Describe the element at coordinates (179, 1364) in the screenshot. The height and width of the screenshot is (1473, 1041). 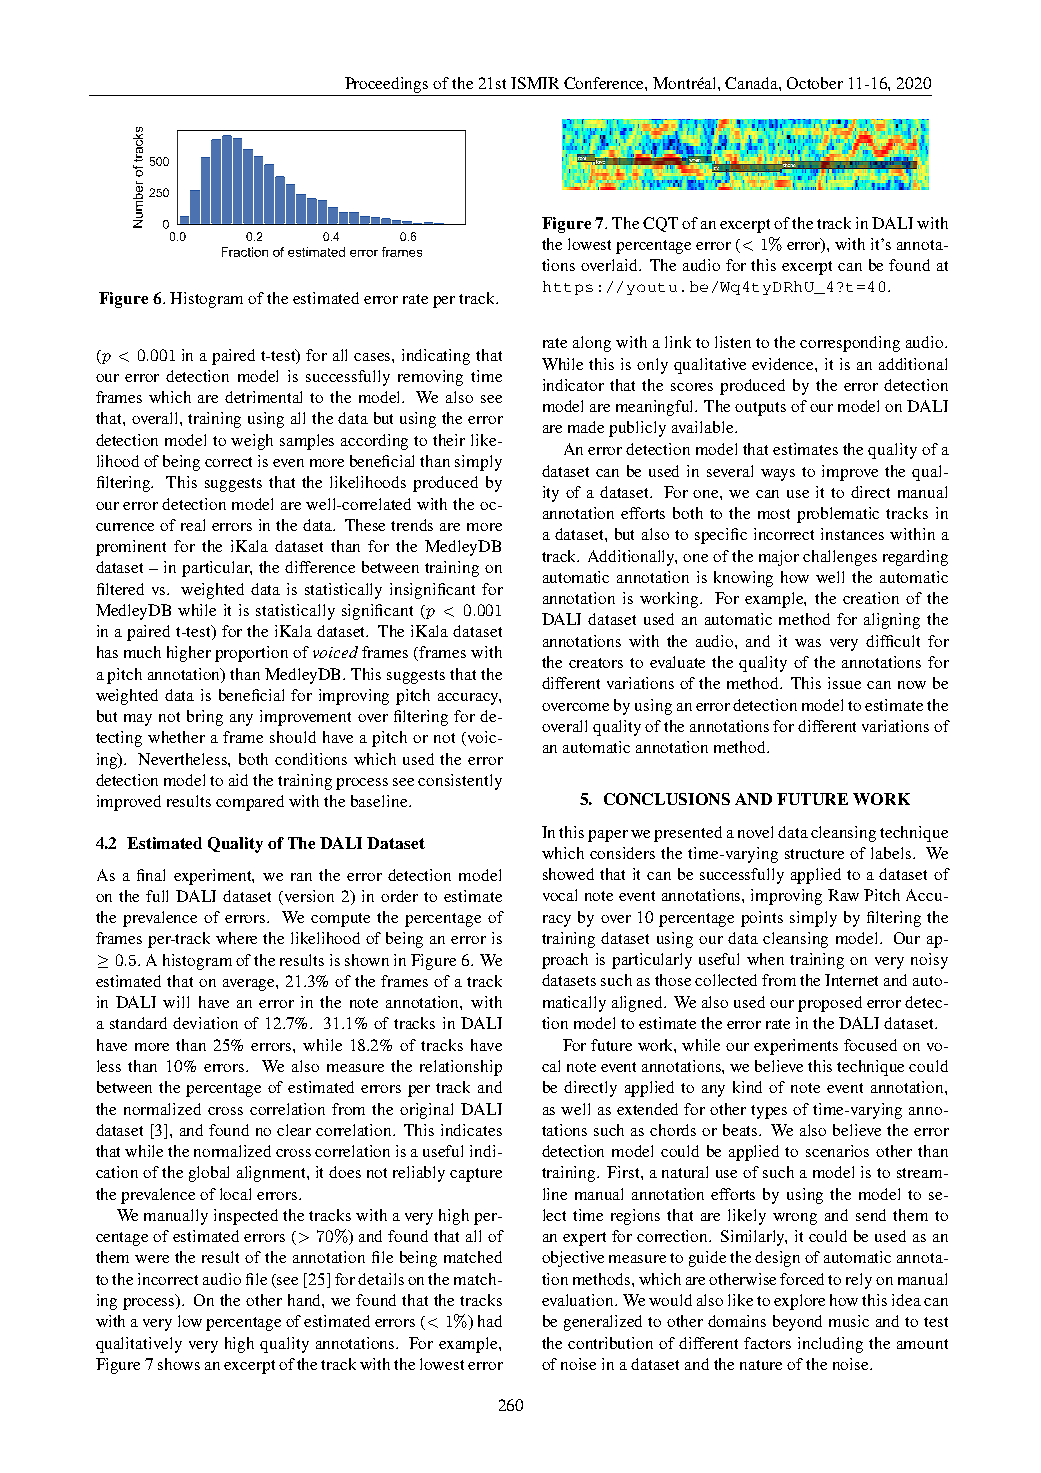
I see `shows` at that location.
